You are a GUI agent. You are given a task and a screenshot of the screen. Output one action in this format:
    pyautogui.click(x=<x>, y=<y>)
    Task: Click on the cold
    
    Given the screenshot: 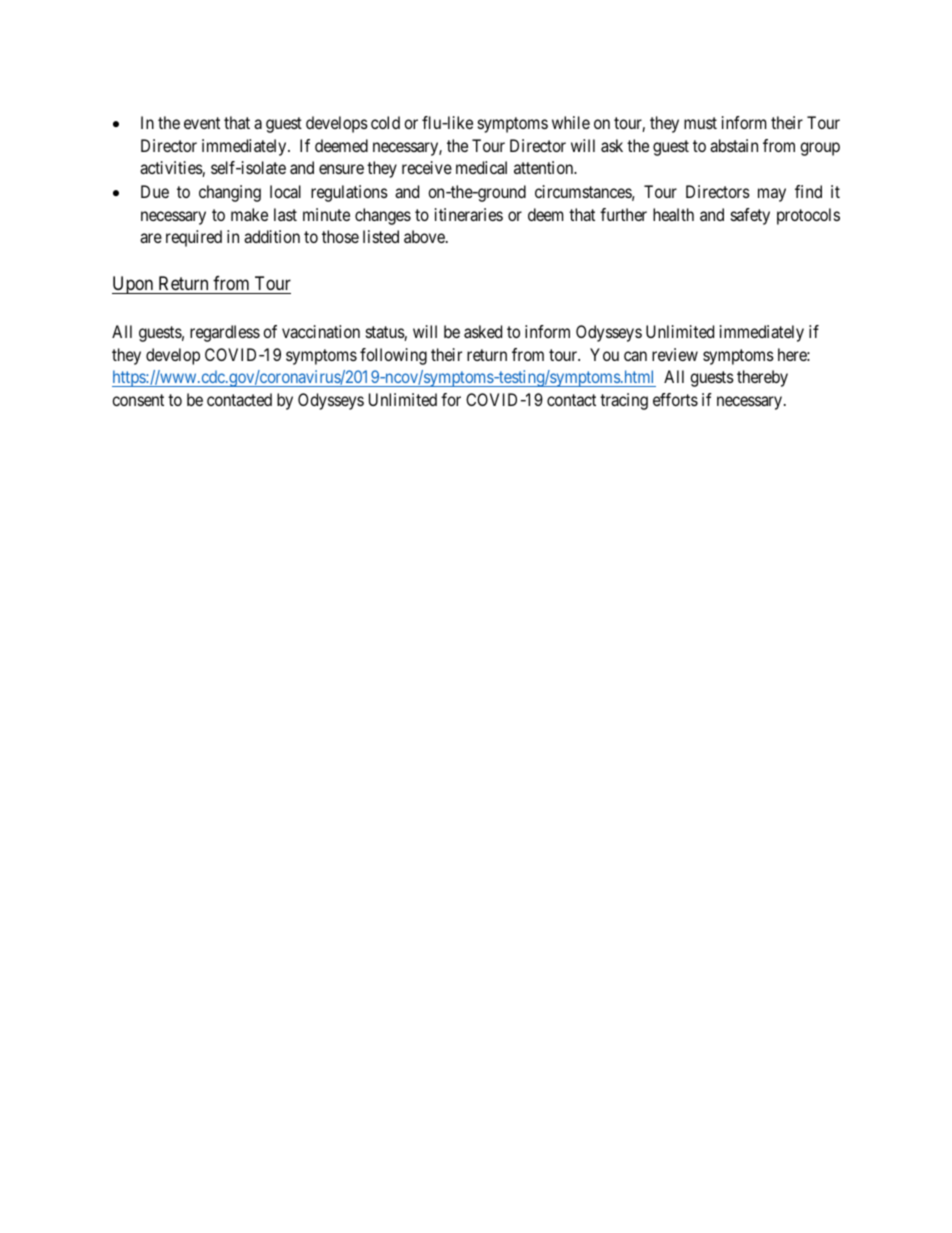 What is the action you would take?
    pyautogui.click(x=385, y=122)
